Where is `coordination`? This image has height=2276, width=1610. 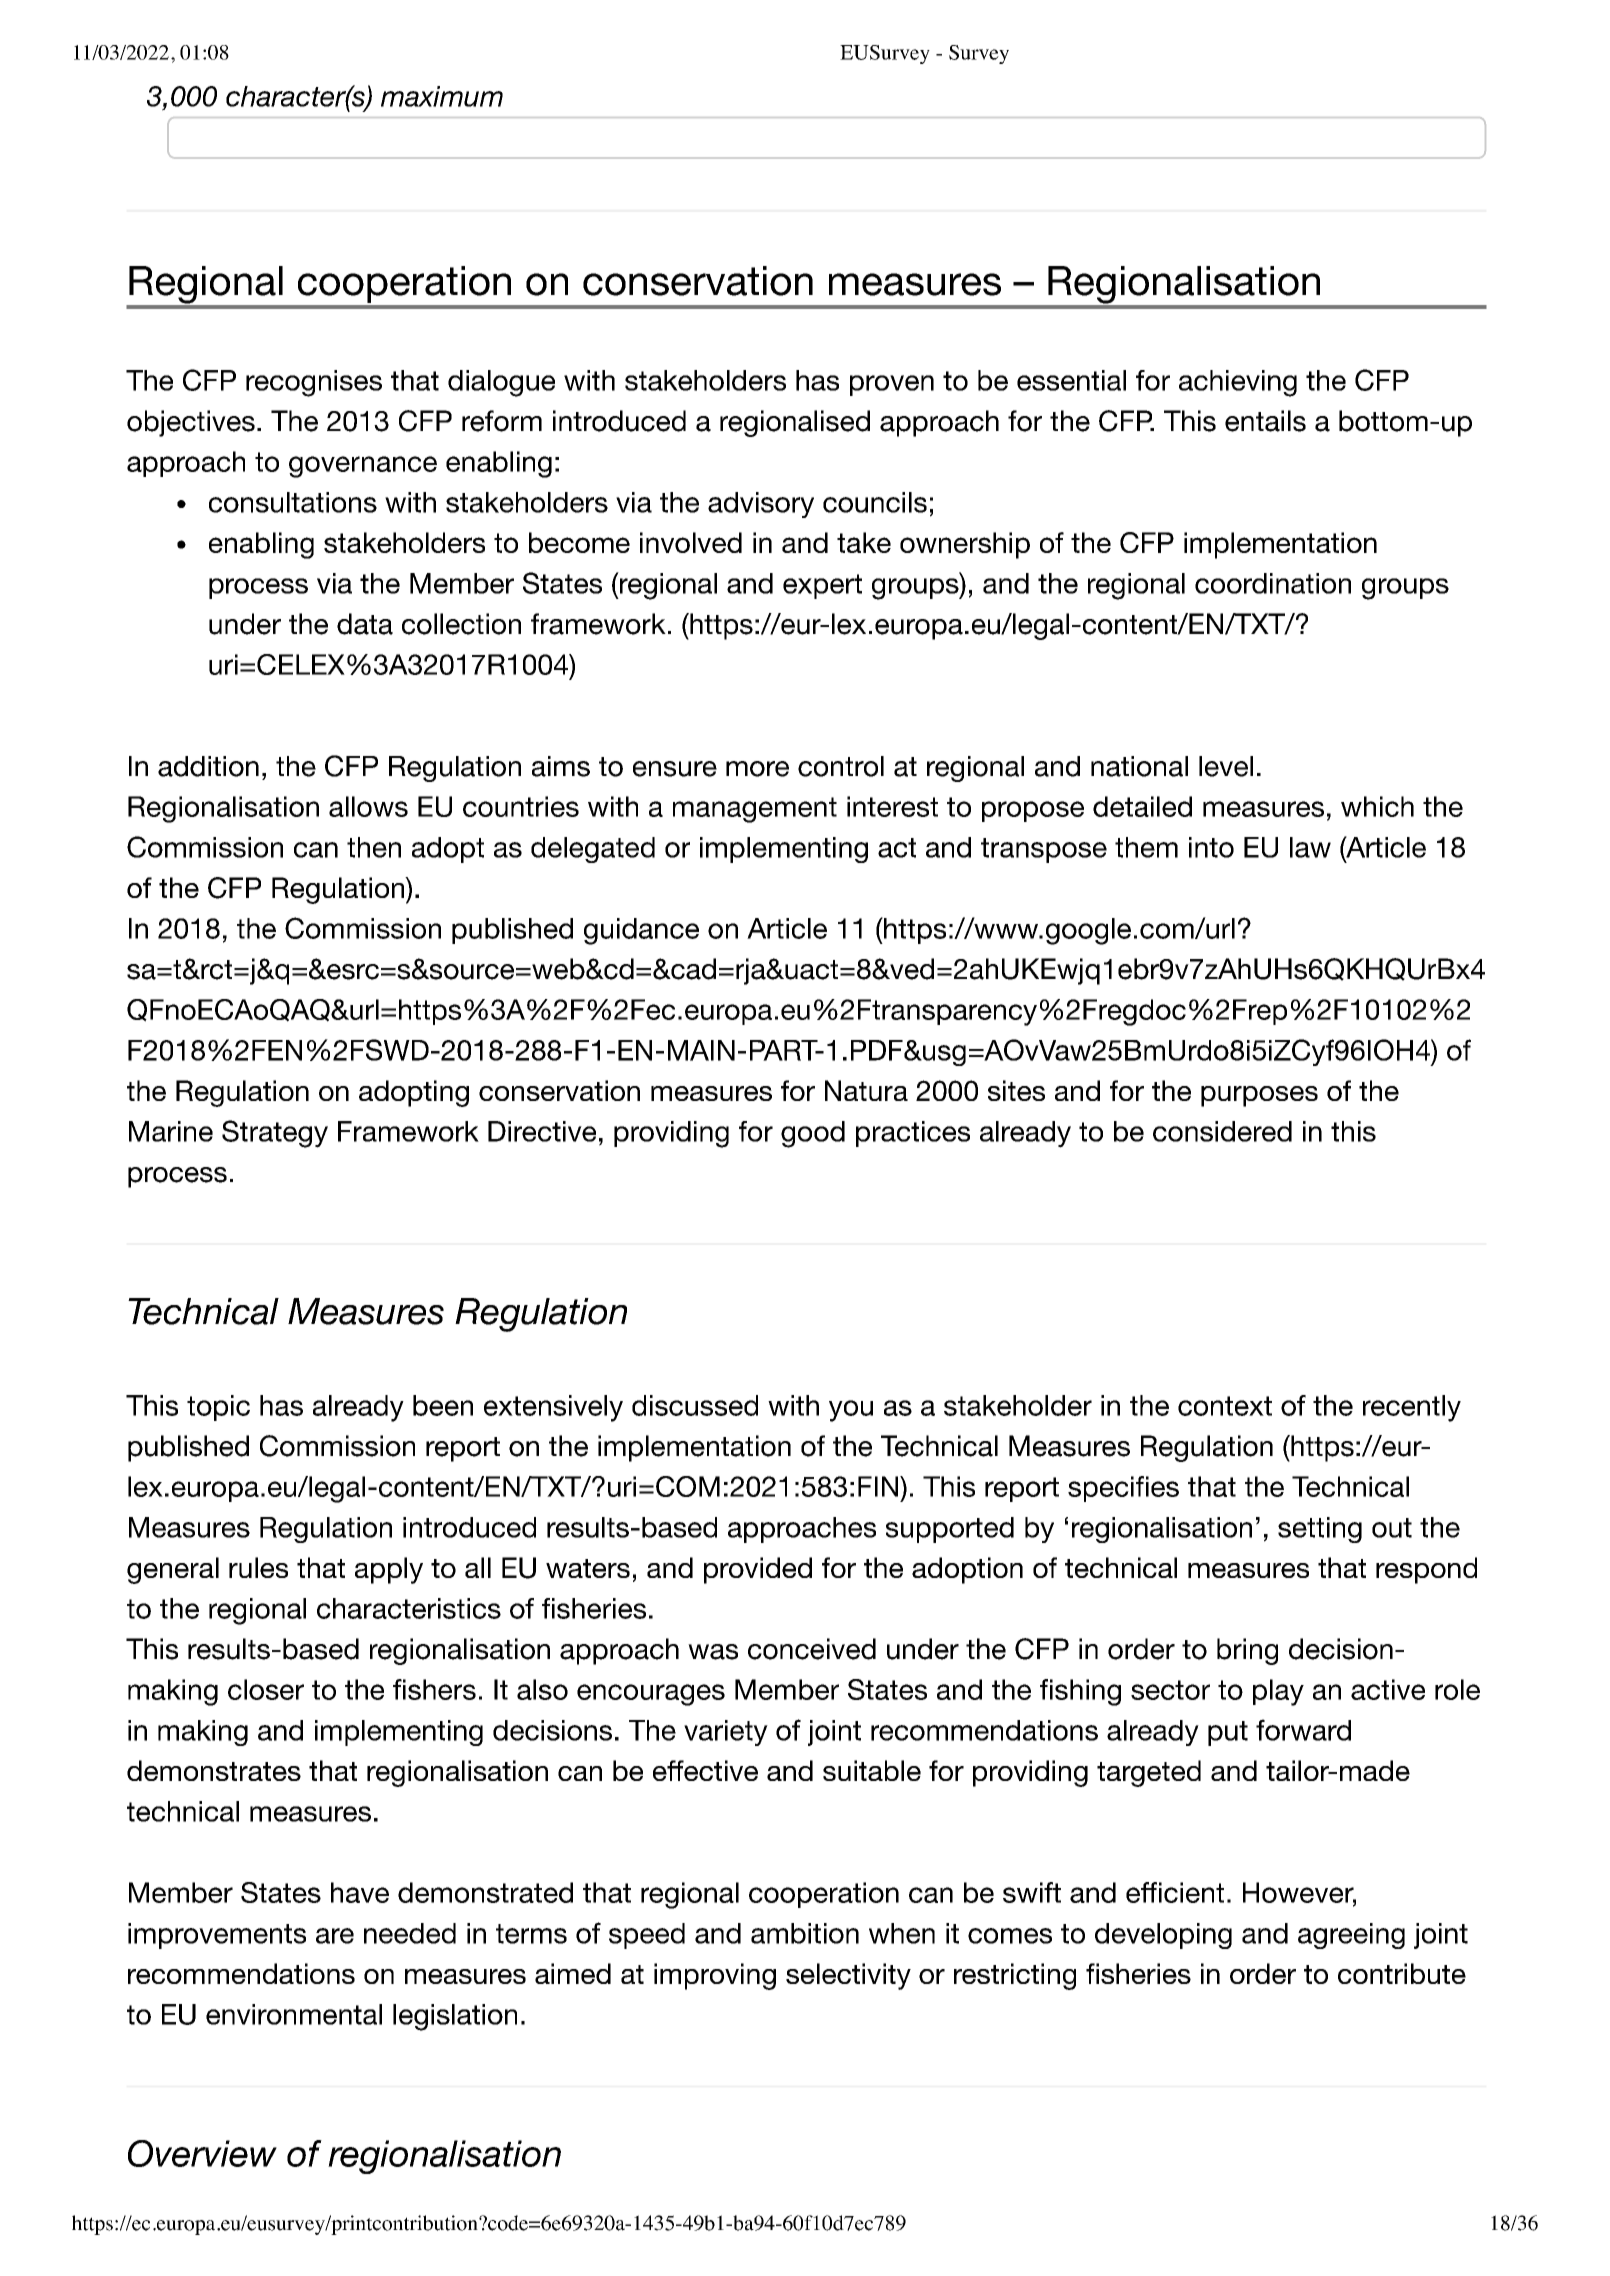
coordination is located at coordinates (1273, 583).
